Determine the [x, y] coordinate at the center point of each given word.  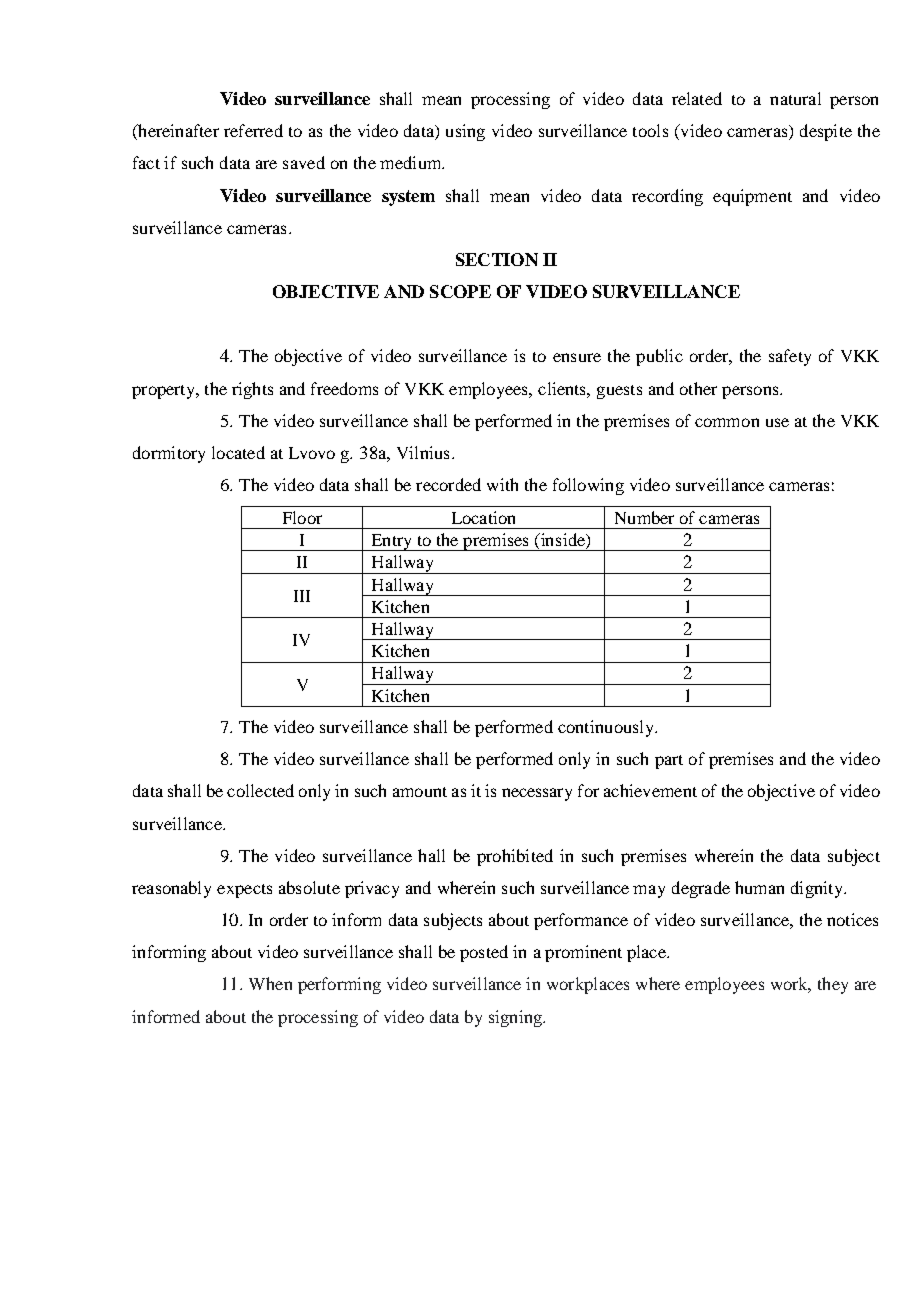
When [270, 983]
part [669, 762]
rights [252, 390]
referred [253, 130]
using [465, 132]
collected [260, 790]
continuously [607, 728]
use [777, 422]
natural [795, 98]
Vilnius [423, 452]
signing [517, 1018]
